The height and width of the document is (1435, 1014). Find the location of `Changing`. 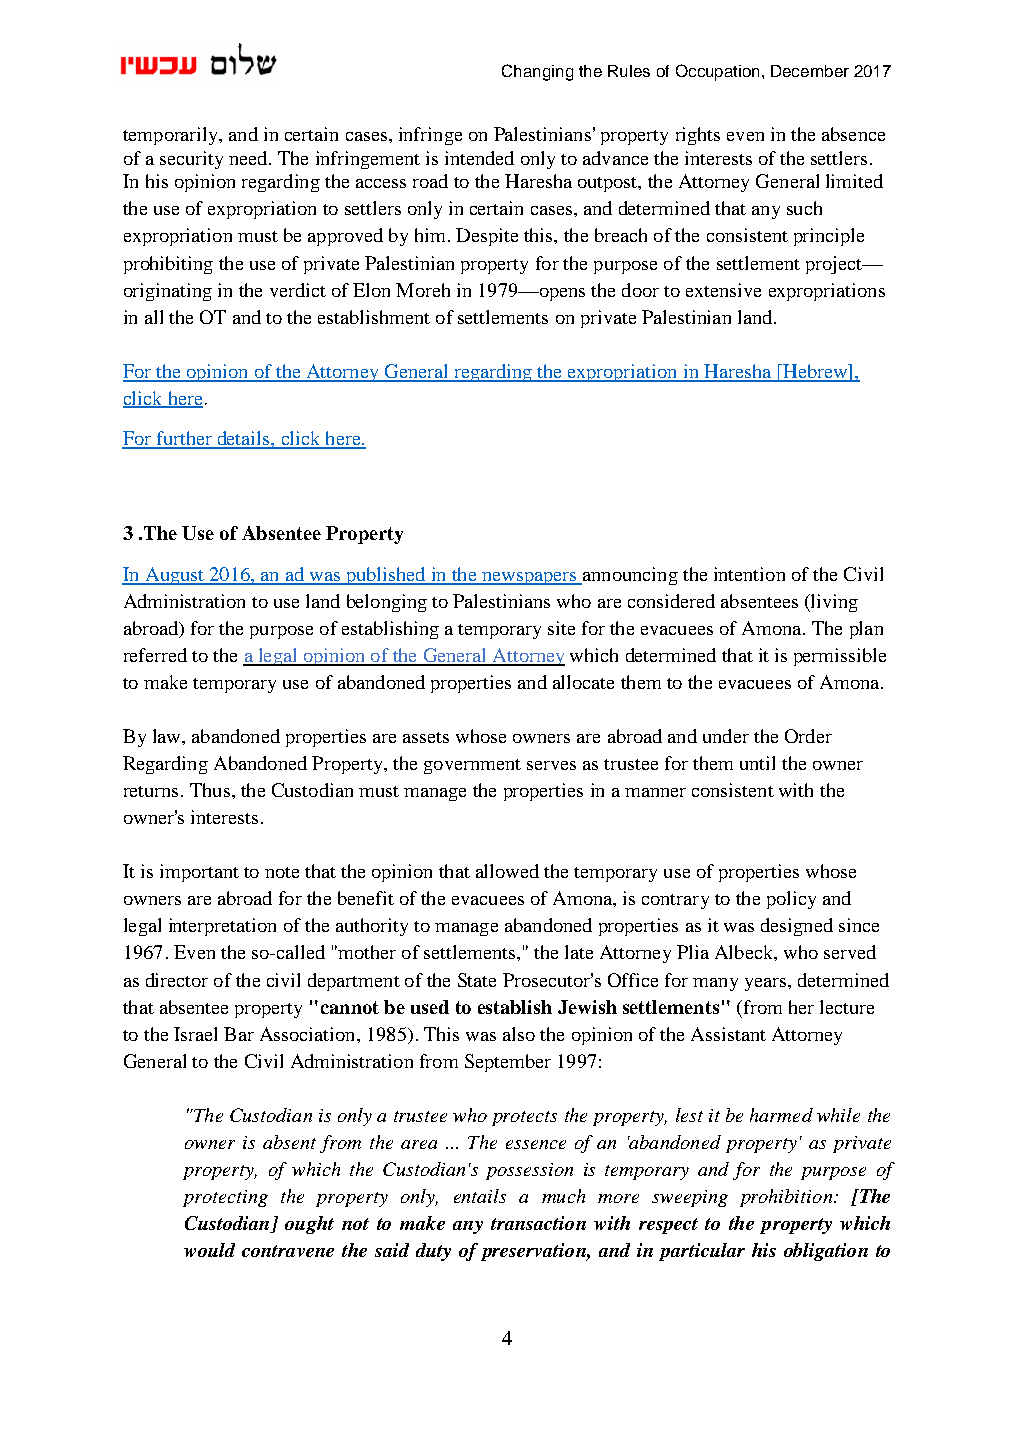

Changing is located at coordinates (537, 72).
